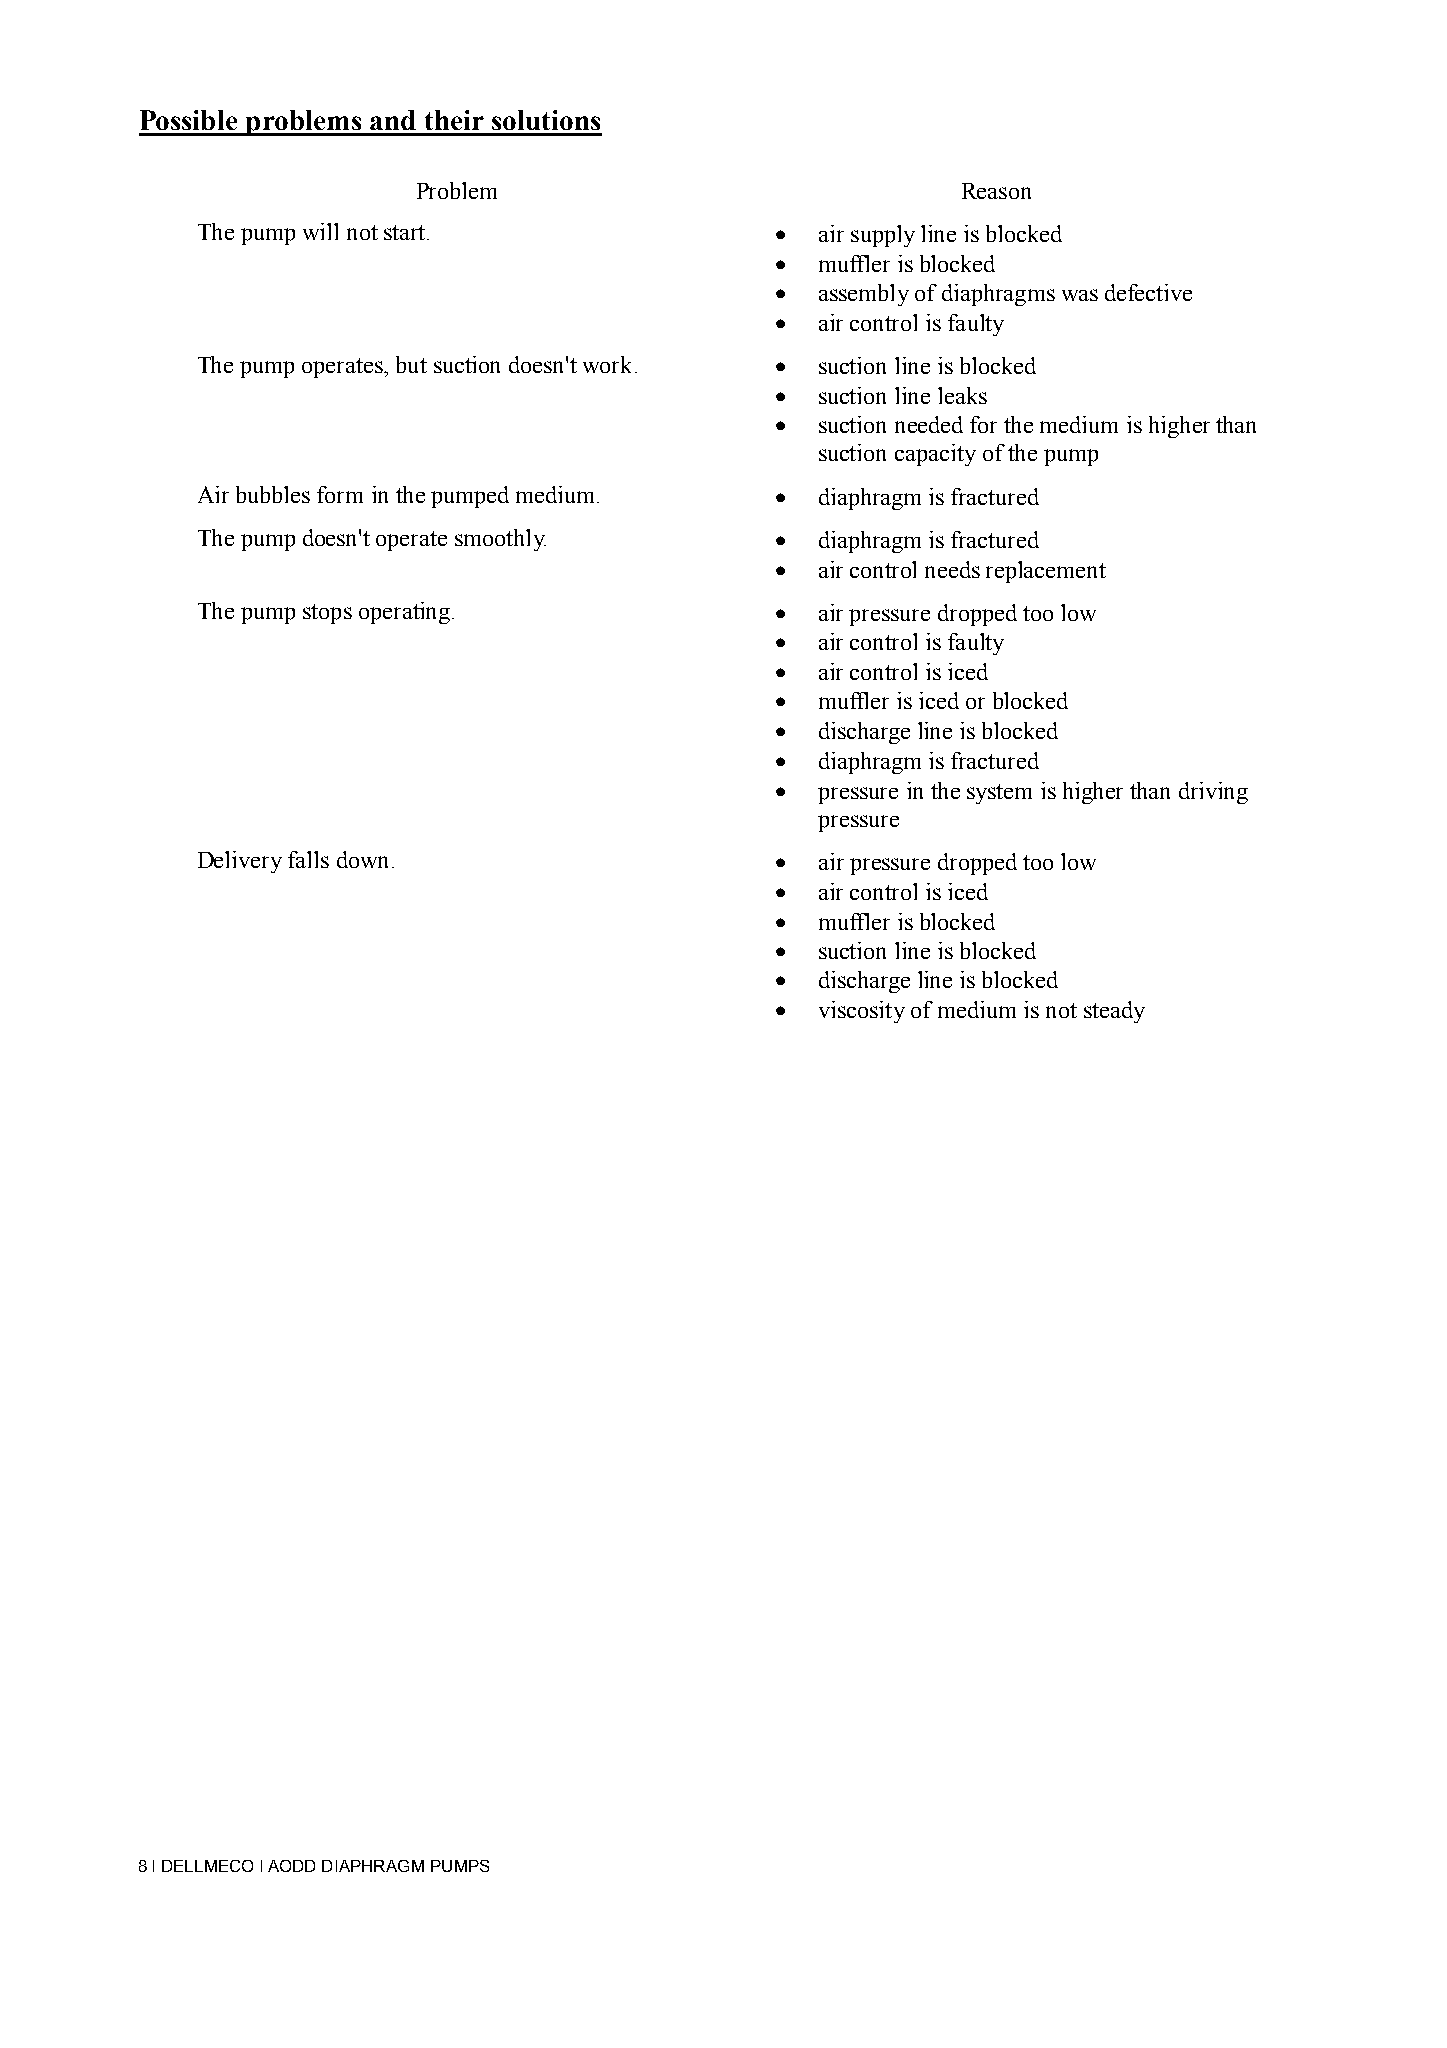 This document has width=1447, height=2048. Describe the element at coordinates (362, 859) in the document. I see `down` at that location.
